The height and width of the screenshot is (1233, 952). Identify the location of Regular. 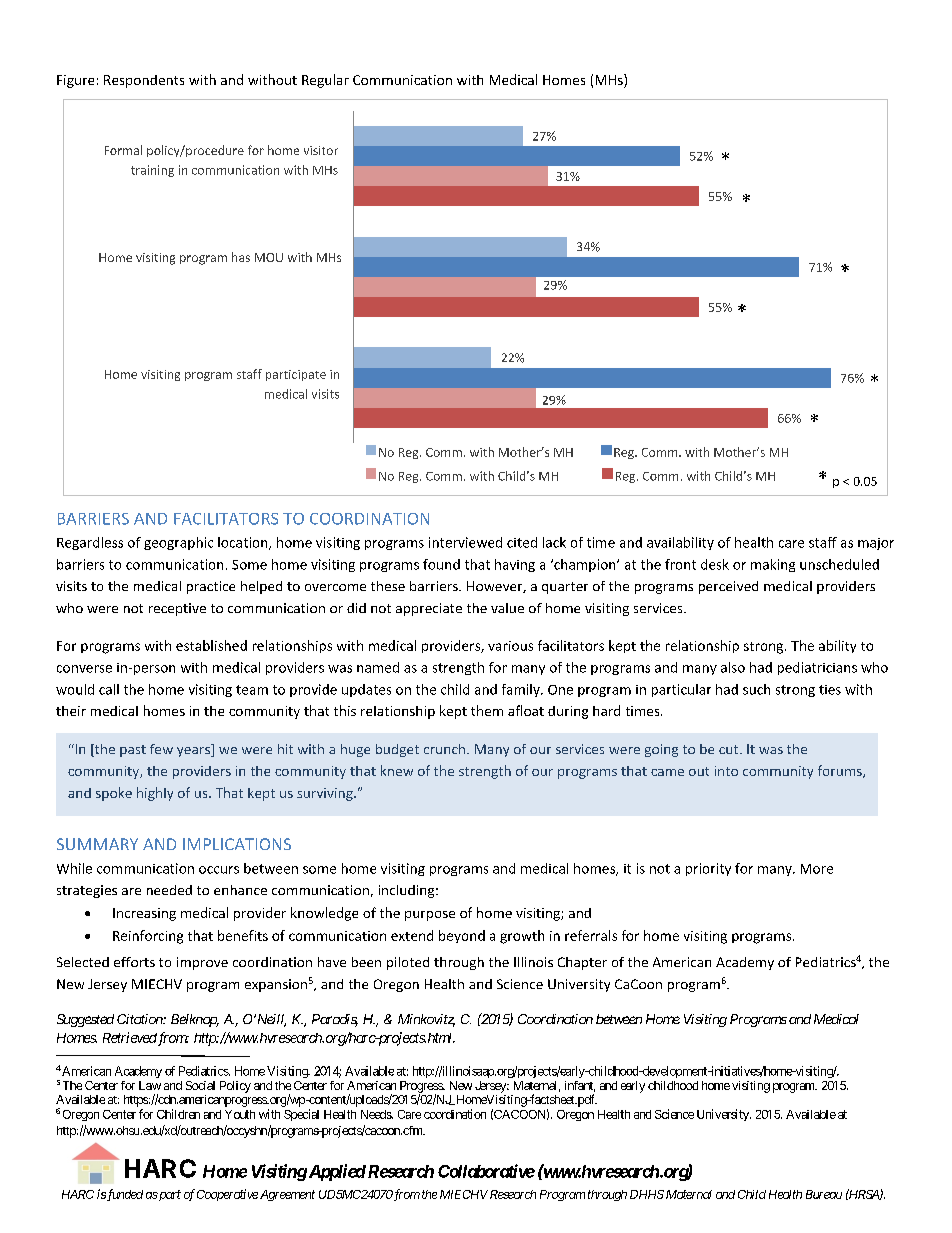
(325, 81).
